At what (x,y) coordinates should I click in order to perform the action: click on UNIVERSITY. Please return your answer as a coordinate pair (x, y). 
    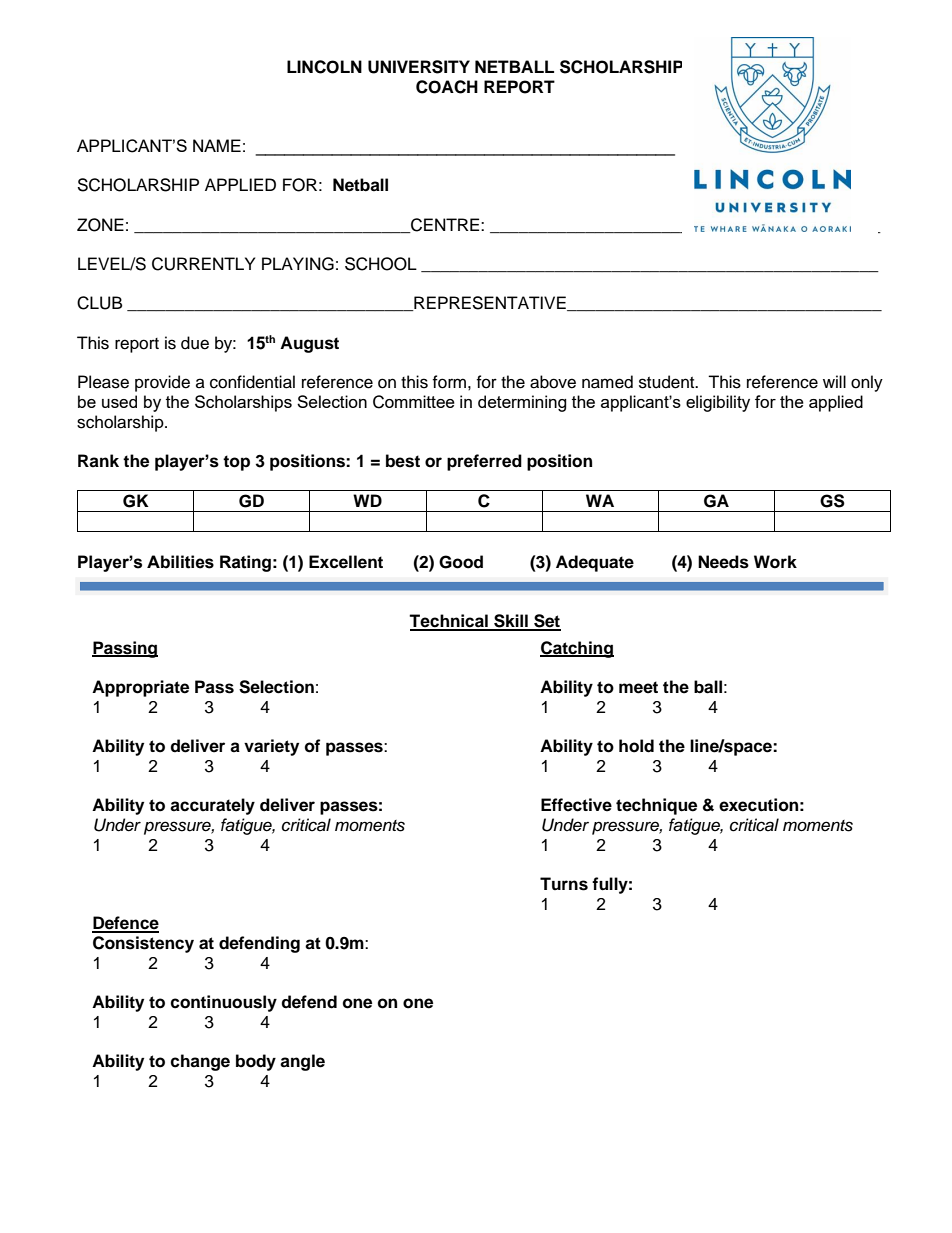
    Looking at the image, I should click on (419, 67).
